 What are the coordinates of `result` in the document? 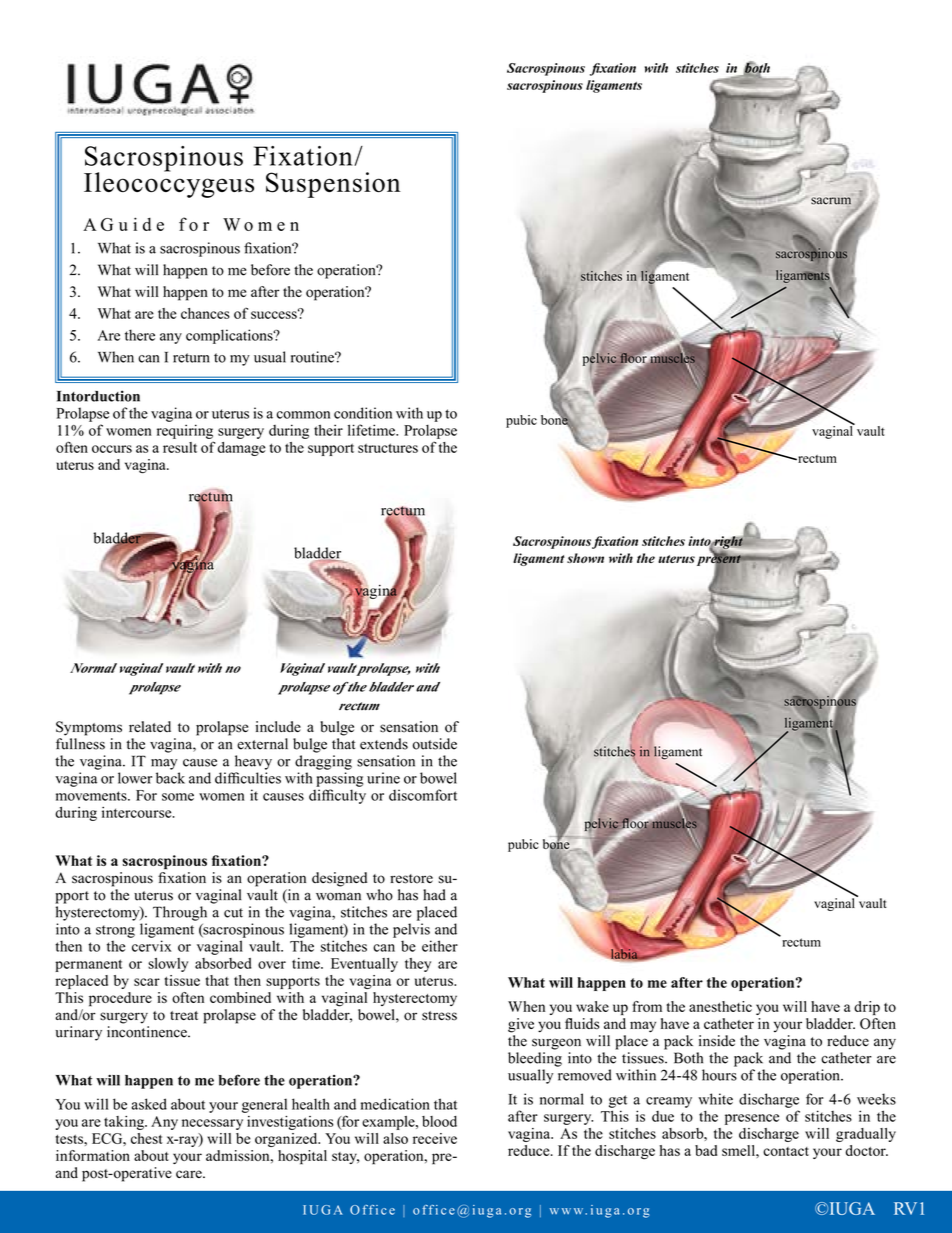 It's located at (180, 447).
